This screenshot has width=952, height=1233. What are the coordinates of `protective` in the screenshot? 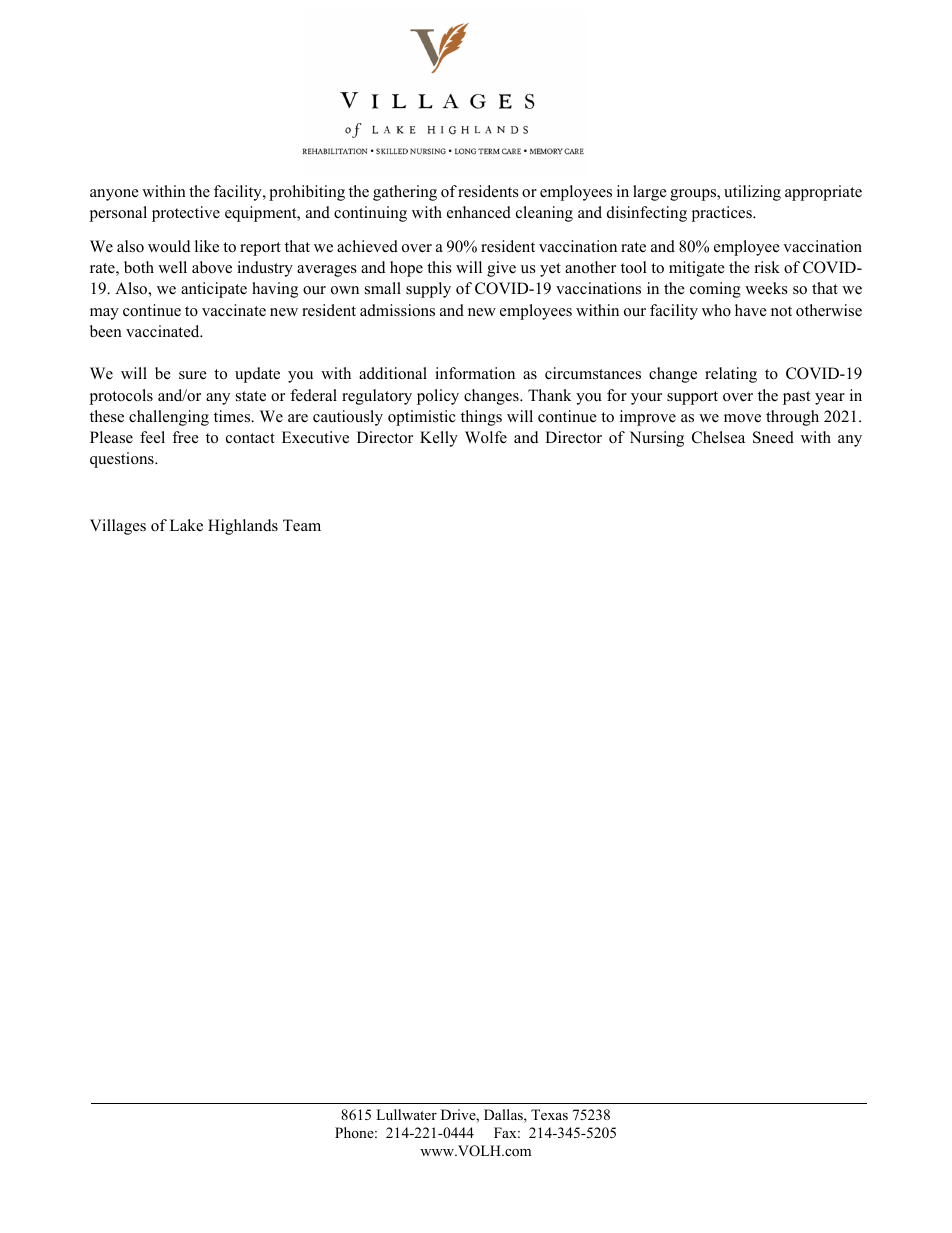 It's located at (186, 214).
